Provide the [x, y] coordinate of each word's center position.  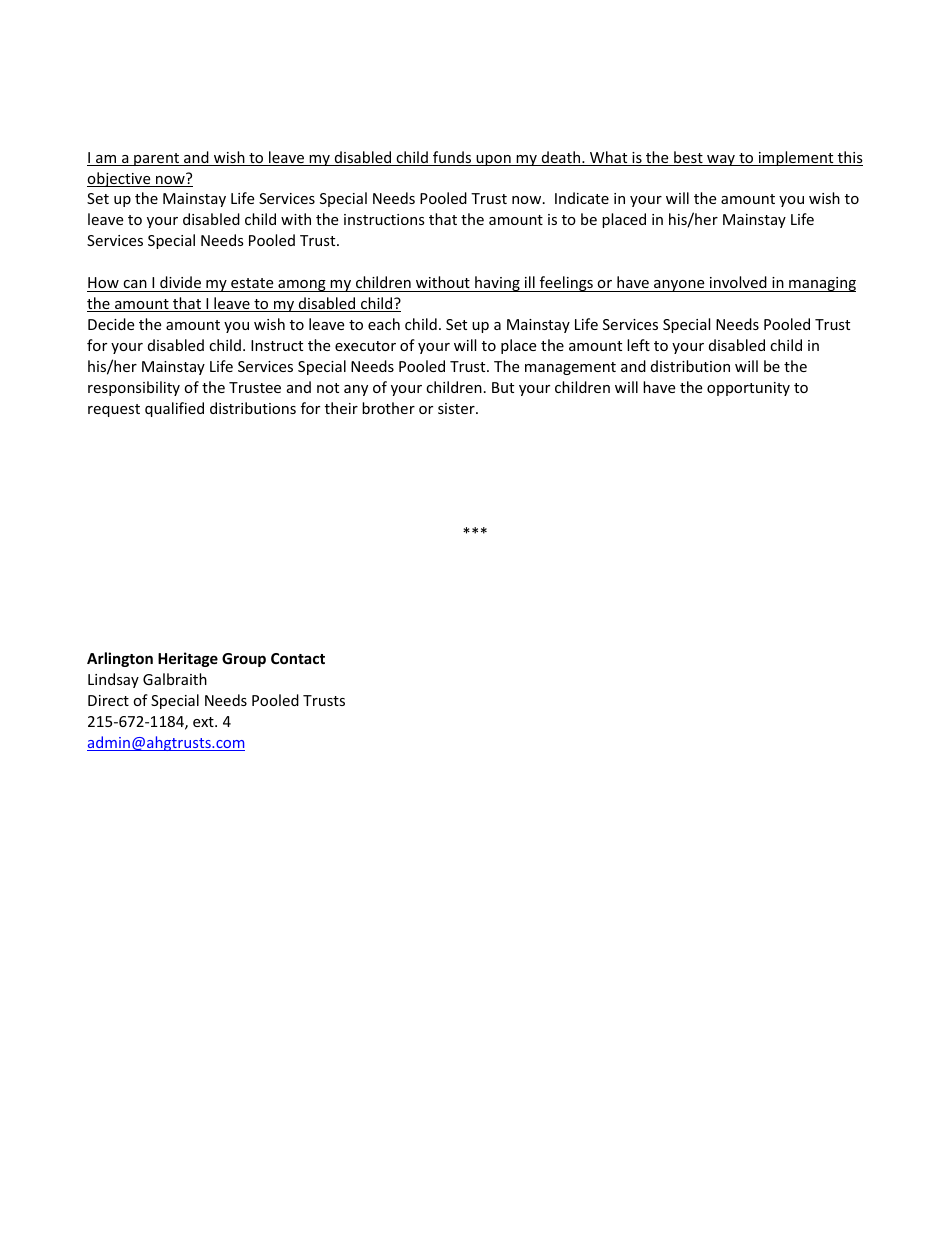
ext [204, 722]
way [721, 160]
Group [244, 660]
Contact [298, 658]
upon [493, 160]
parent [157, 159]
